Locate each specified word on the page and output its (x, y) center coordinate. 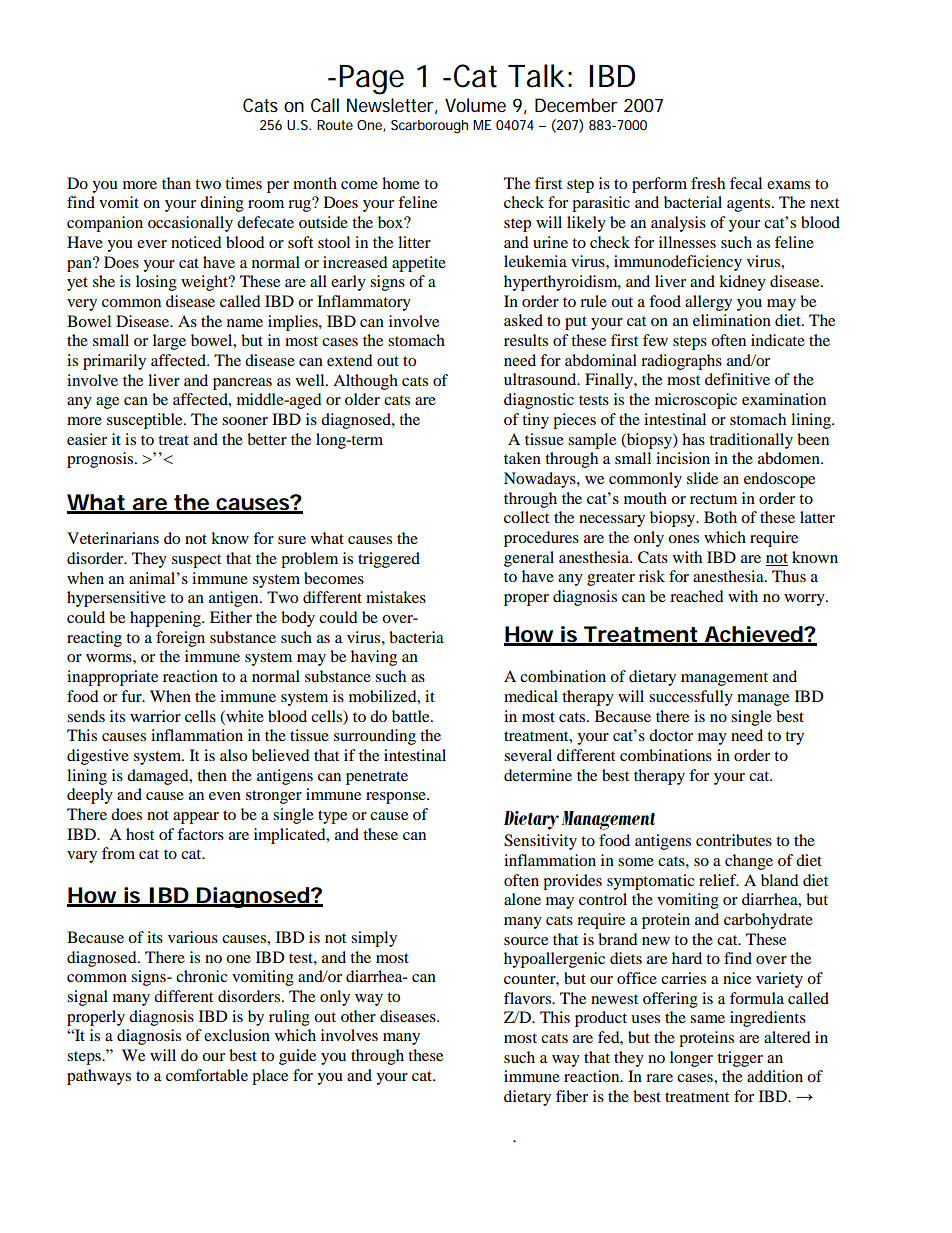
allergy (708, 303)
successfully (691, 698)
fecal (746, 183)
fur (132, 696)
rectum (713, 499)
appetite (419, 264)
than (176, 183)
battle (412, 716)
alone (522, 899)
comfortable (207, 1075)
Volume (475, 105)
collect (526, 517)
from (118, 853)
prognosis (101, 460)
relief (719, 880)
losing (156, 283)
